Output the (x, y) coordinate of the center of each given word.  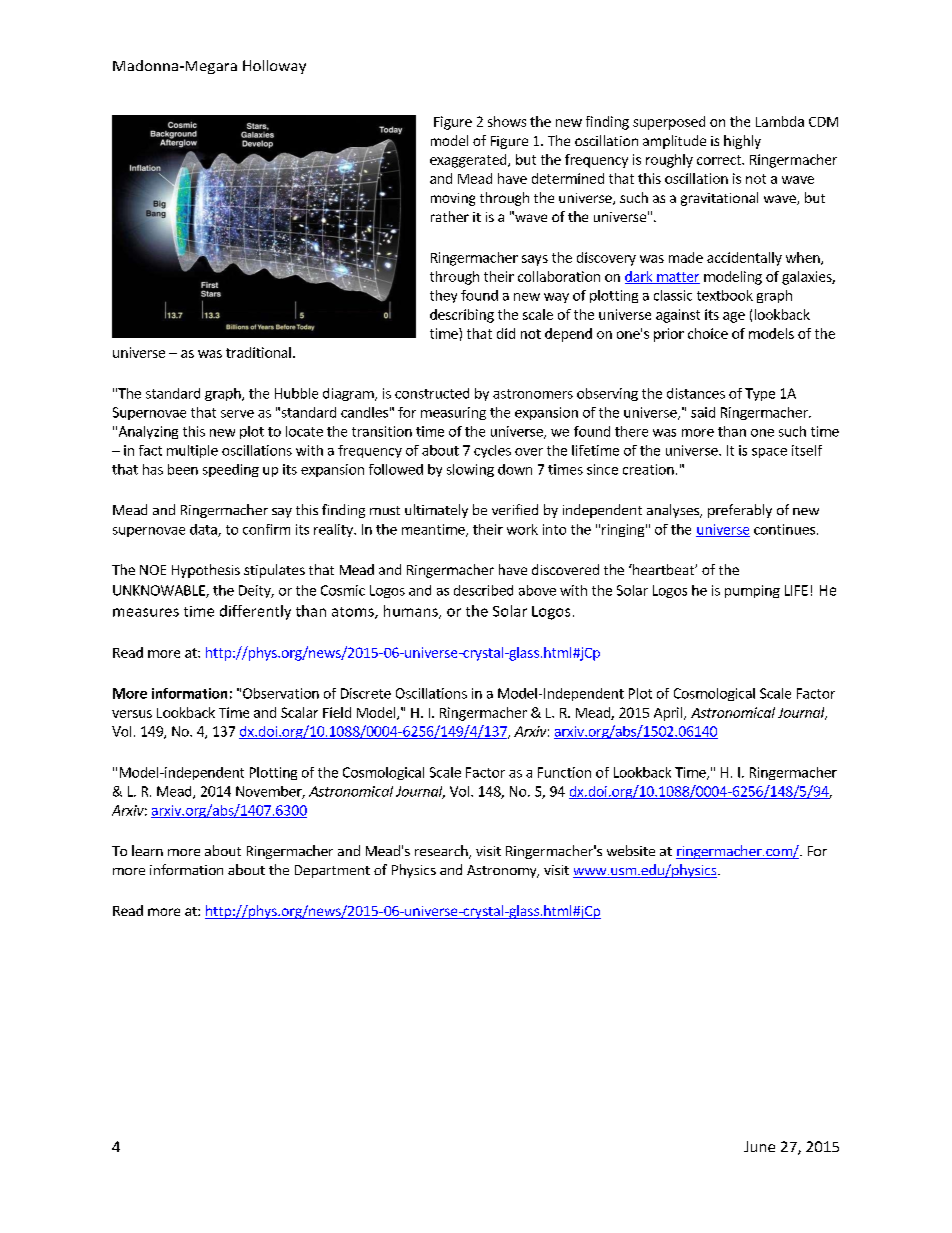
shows (507, 121)
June (759, 1146)
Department (332, 871)
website (631, 850)
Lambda (780, 121)
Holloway (274, 67)
